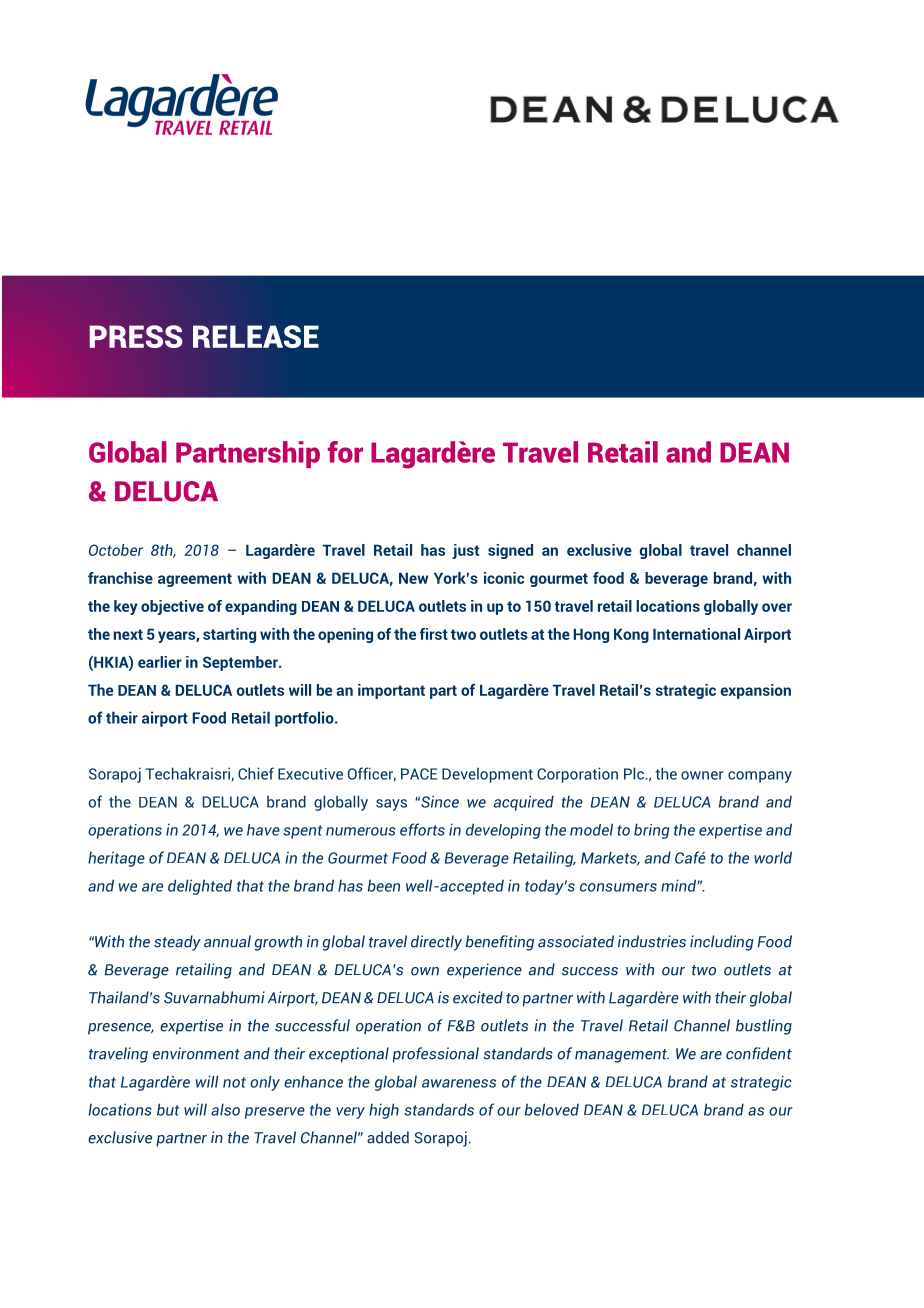 This page has height=1308, width=924. Describe the element at coordinates (168, 1109) in the page. I see `but` at that location.
